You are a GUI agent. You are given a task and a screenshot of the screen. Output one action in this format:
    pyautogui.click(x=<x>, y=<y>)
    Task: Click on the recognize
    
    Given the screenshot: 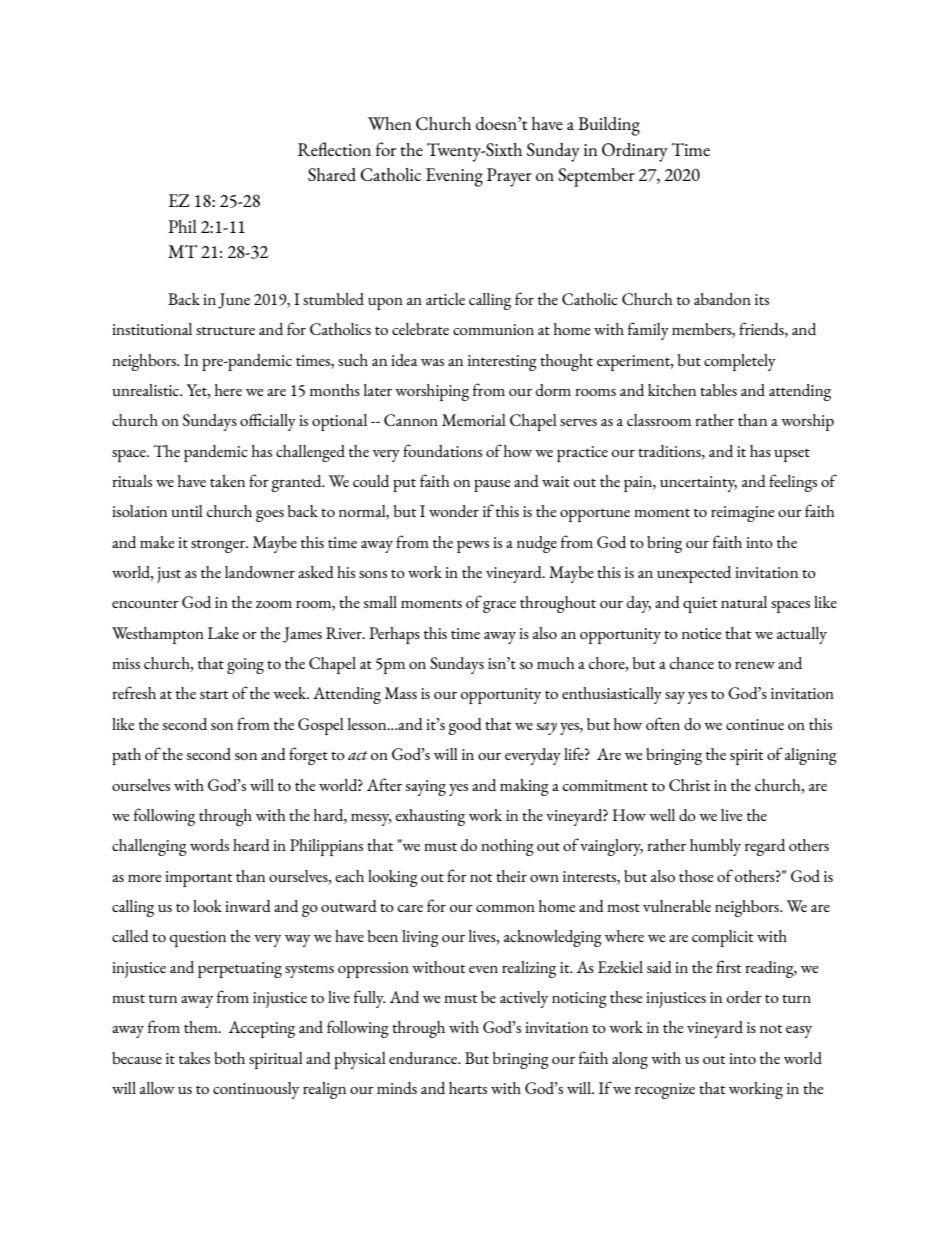 What is the action you would take?
    pyautogui.click(x=665, y=1091)
